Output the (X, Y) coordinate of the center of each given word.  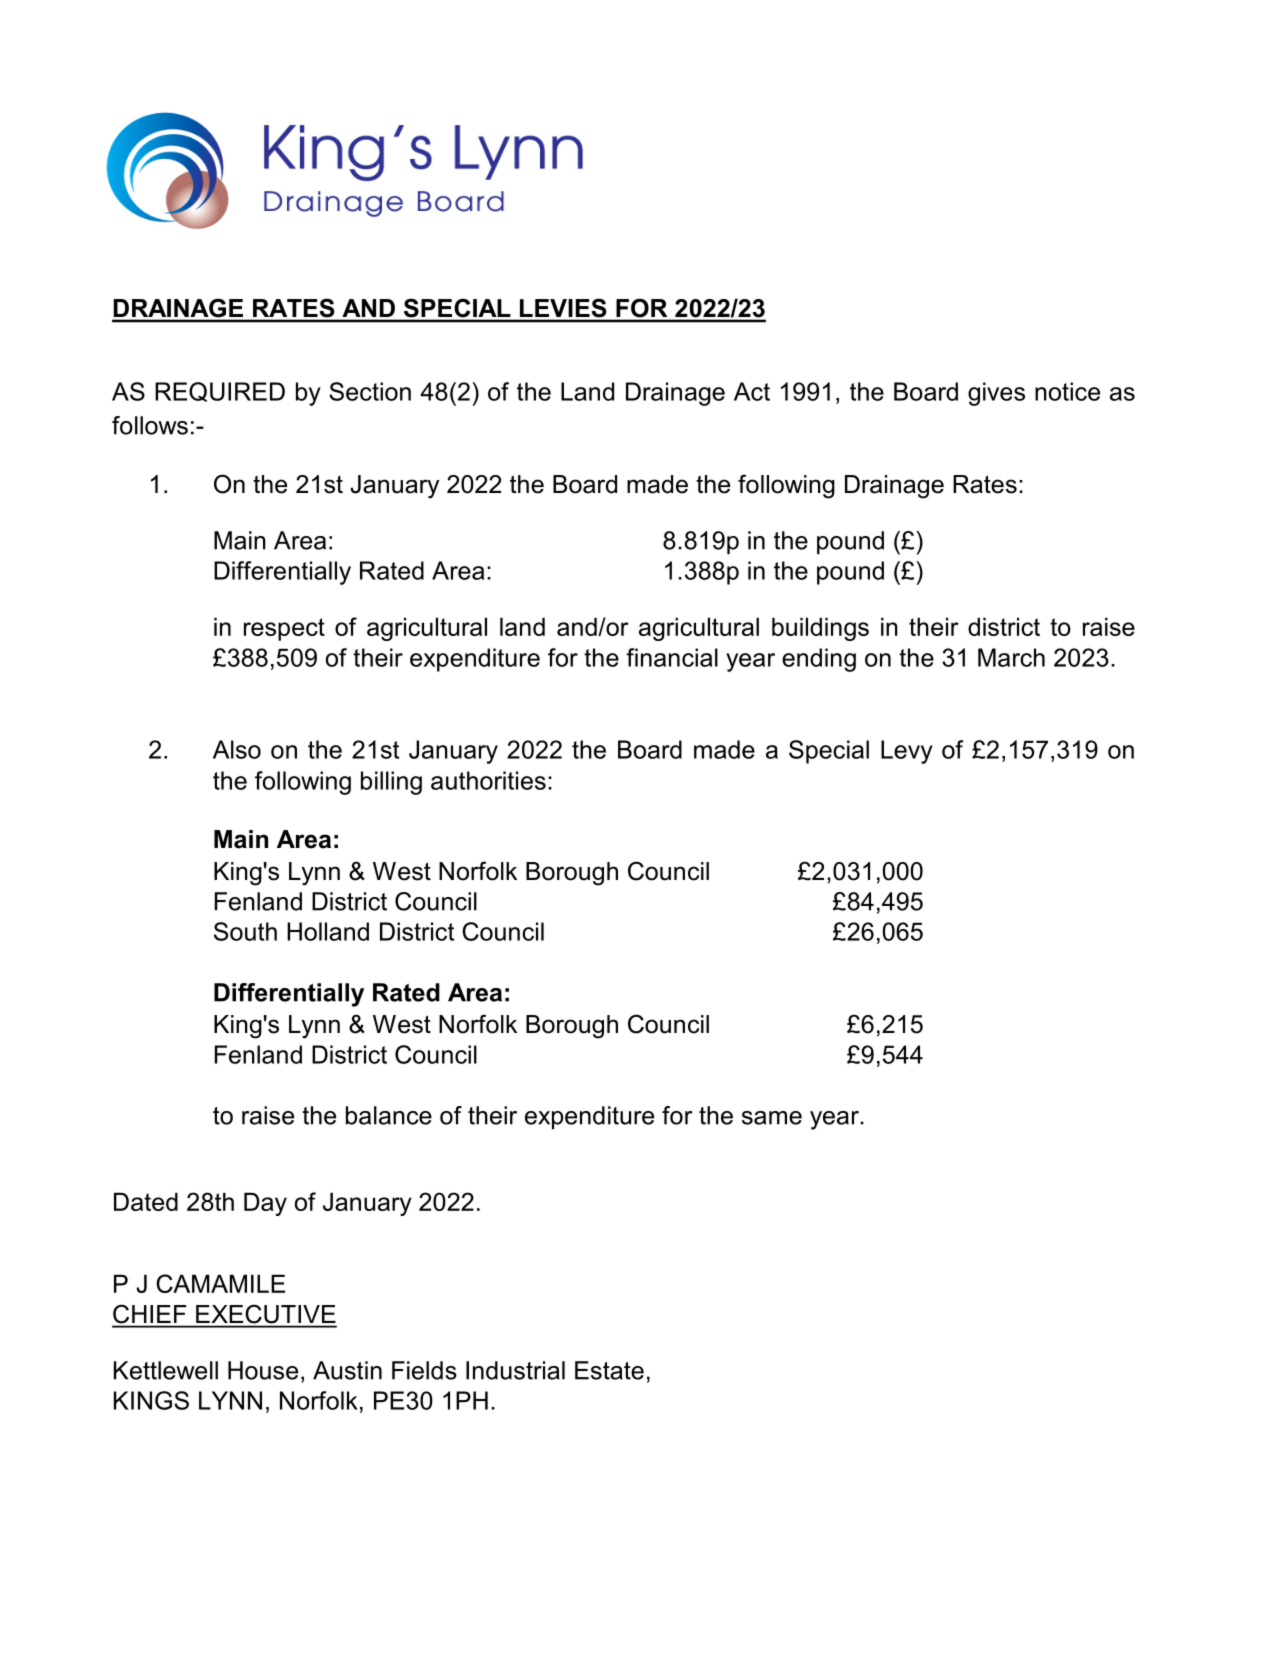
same (772, 1118)
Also (237, 749)
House (263, 1370)
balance (389, 1115)
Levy (907, 752)
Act (752, 391)
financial (672, 657)
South (245, 931)
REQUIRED (220, 392)
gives (996, 394)
